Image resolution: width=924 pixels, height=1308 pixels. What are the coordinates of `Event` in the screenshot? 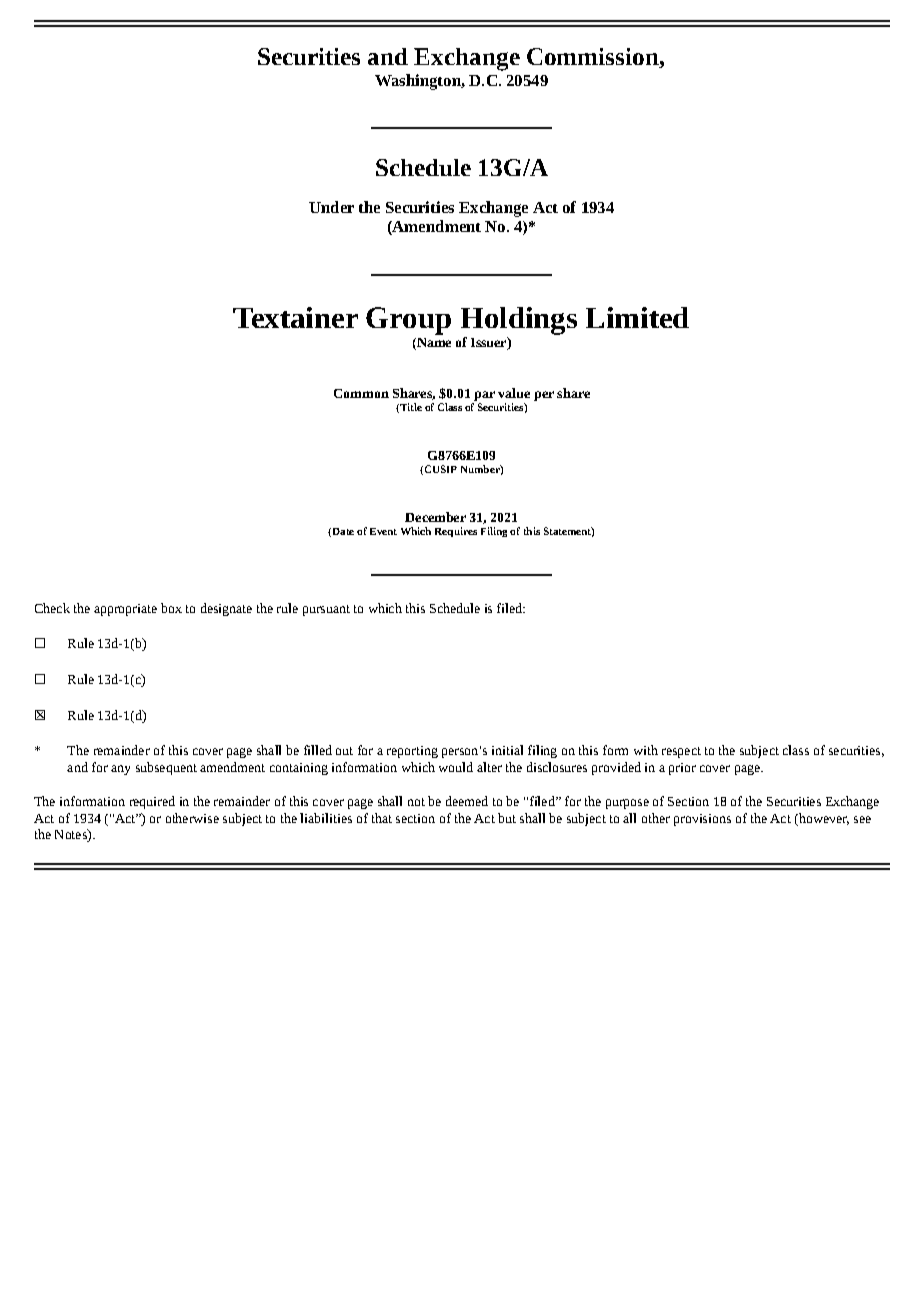 It's located at (383, 531).
